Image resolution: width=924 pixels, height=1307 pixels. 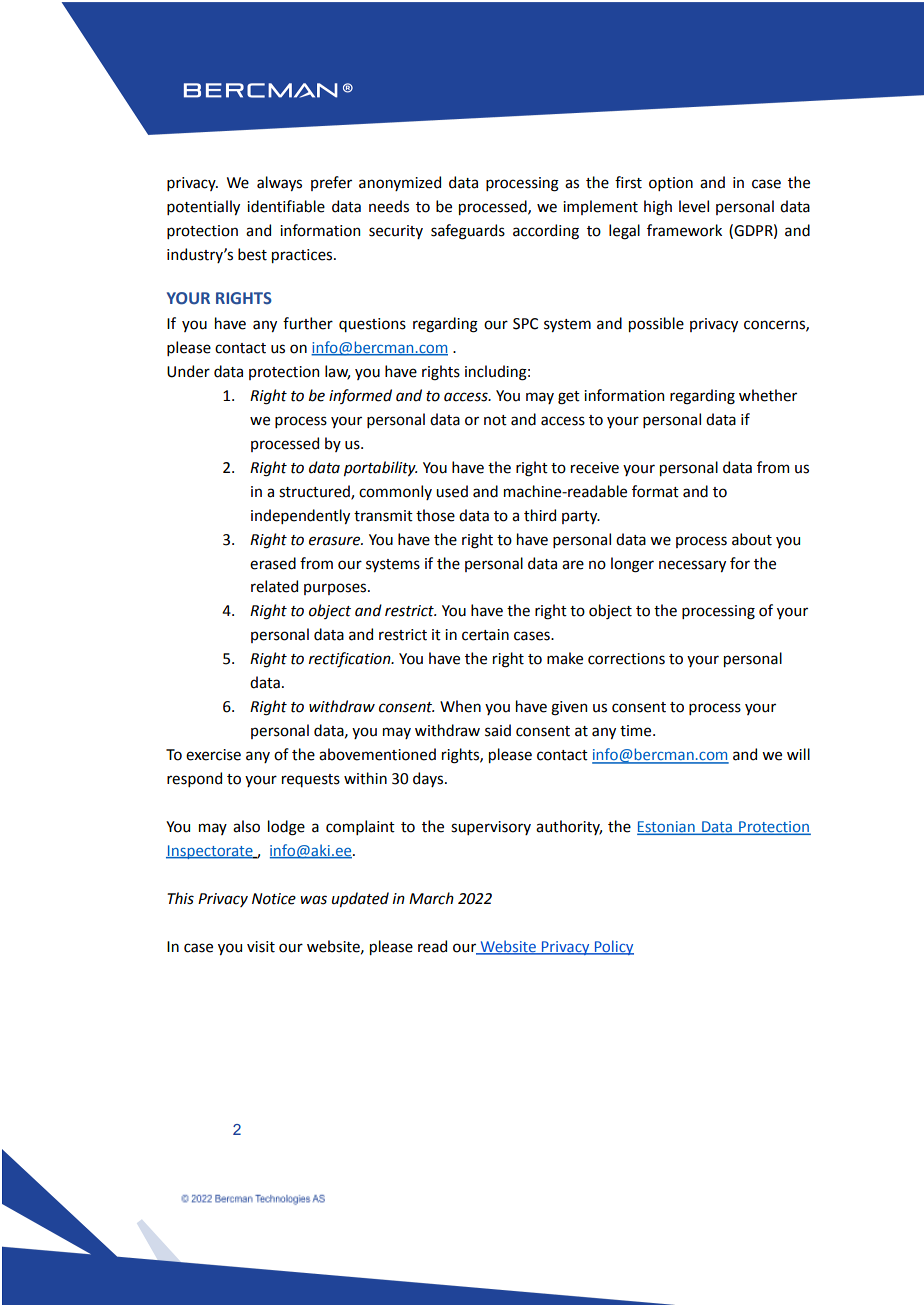 What do you see at coordinates (452, 491) in the screenshot?
I see `used` at bounding box center [452, 491].
